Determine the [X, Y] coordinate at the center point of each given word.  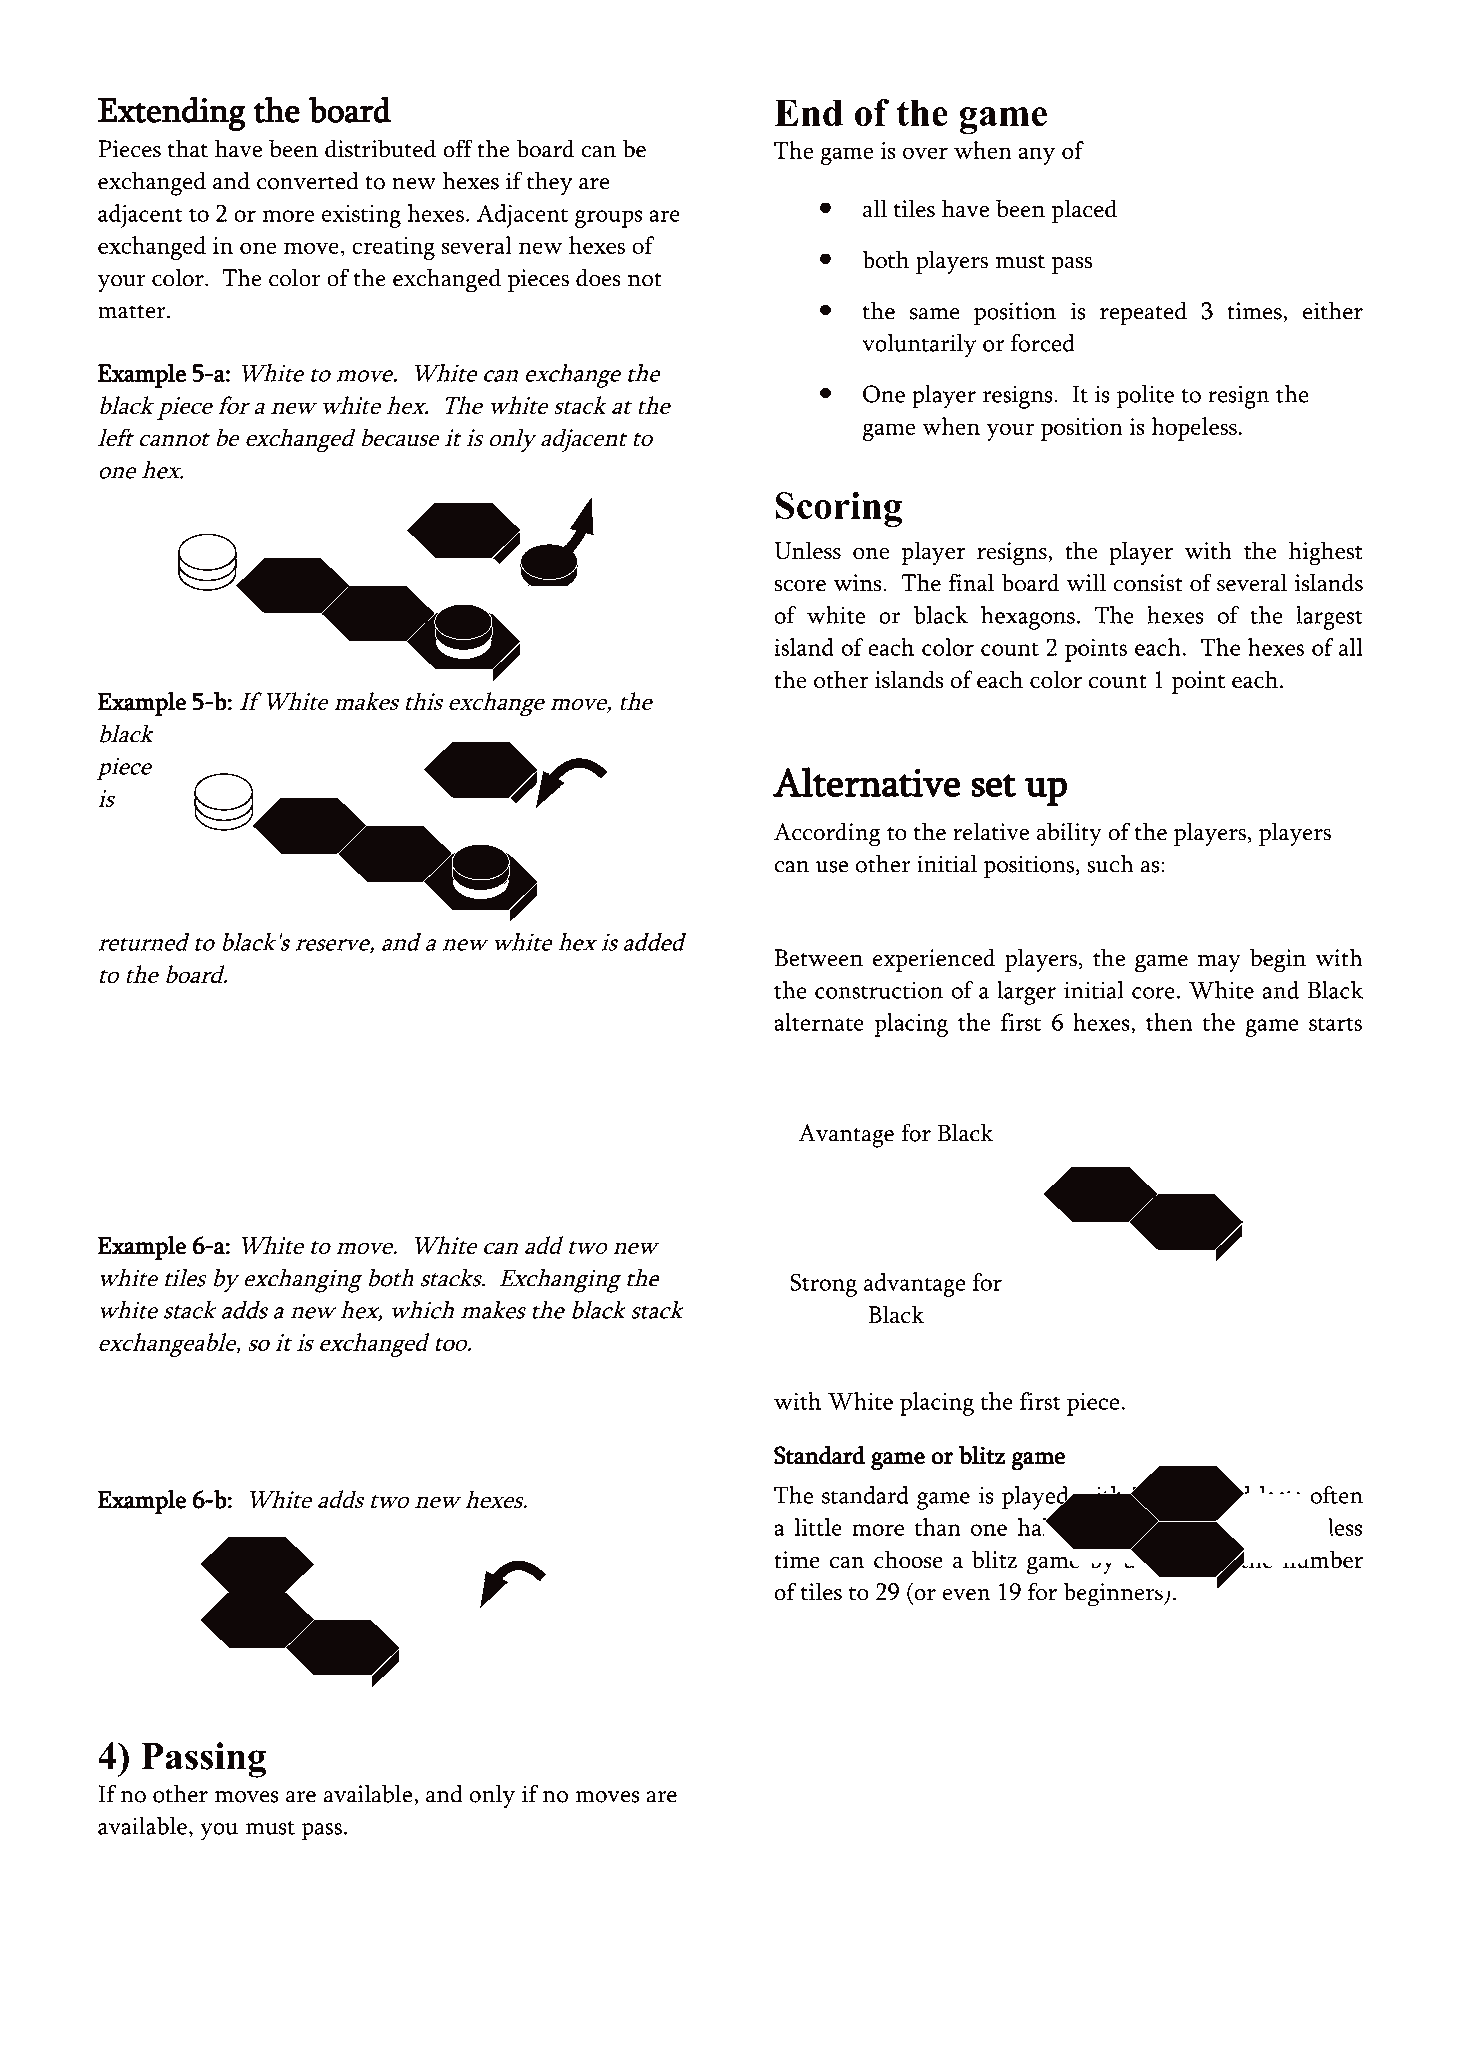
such [1110, 864]
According [827, 834]
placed [1084, 211]
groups [609, 219]
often [1335, 1496]
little [818, 1527]
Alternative [867, 782]
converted [308, 180]
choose [908, 1559]
